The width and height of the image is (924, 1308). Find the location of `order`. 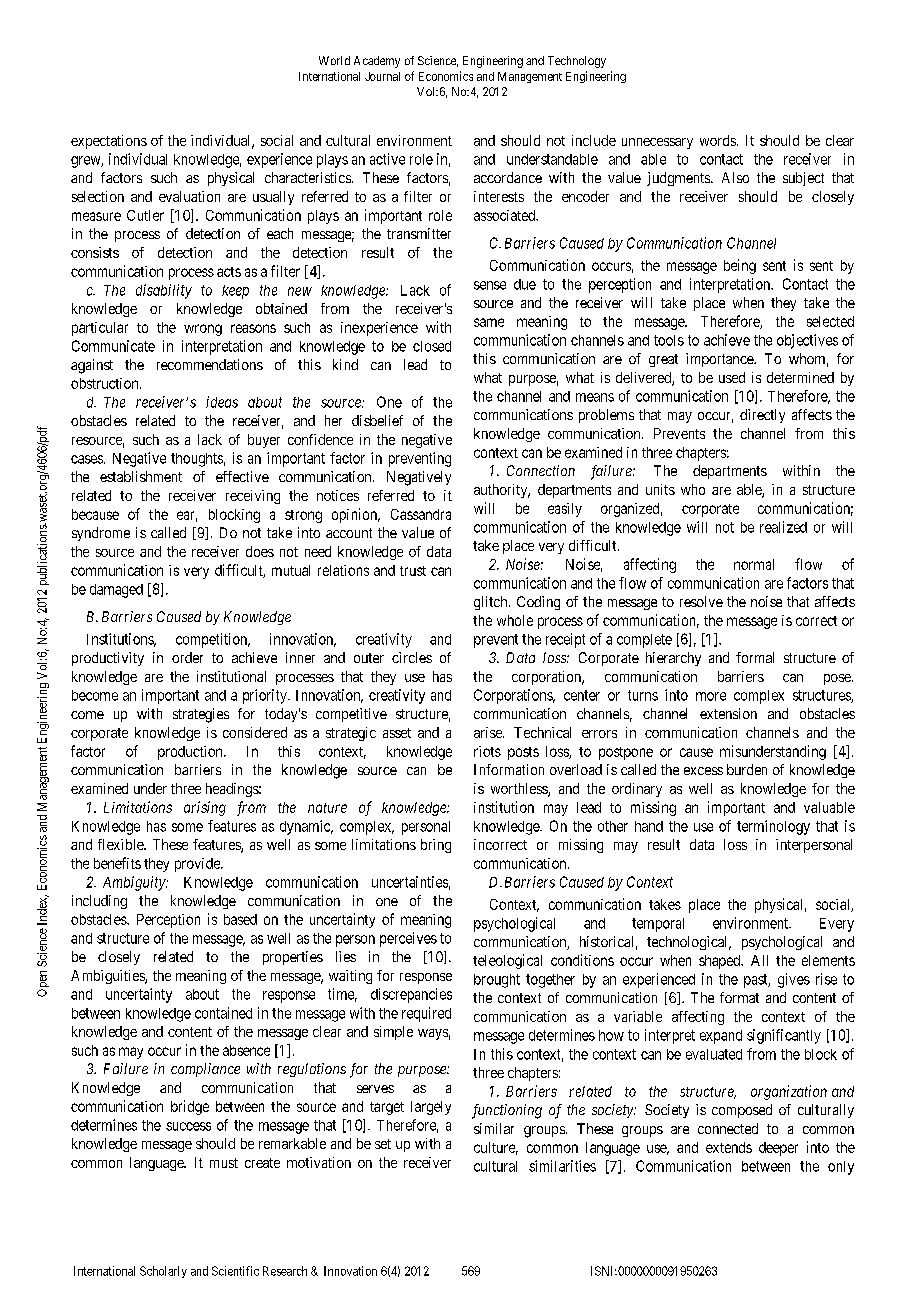

order is located at coordinates (187, 657).
